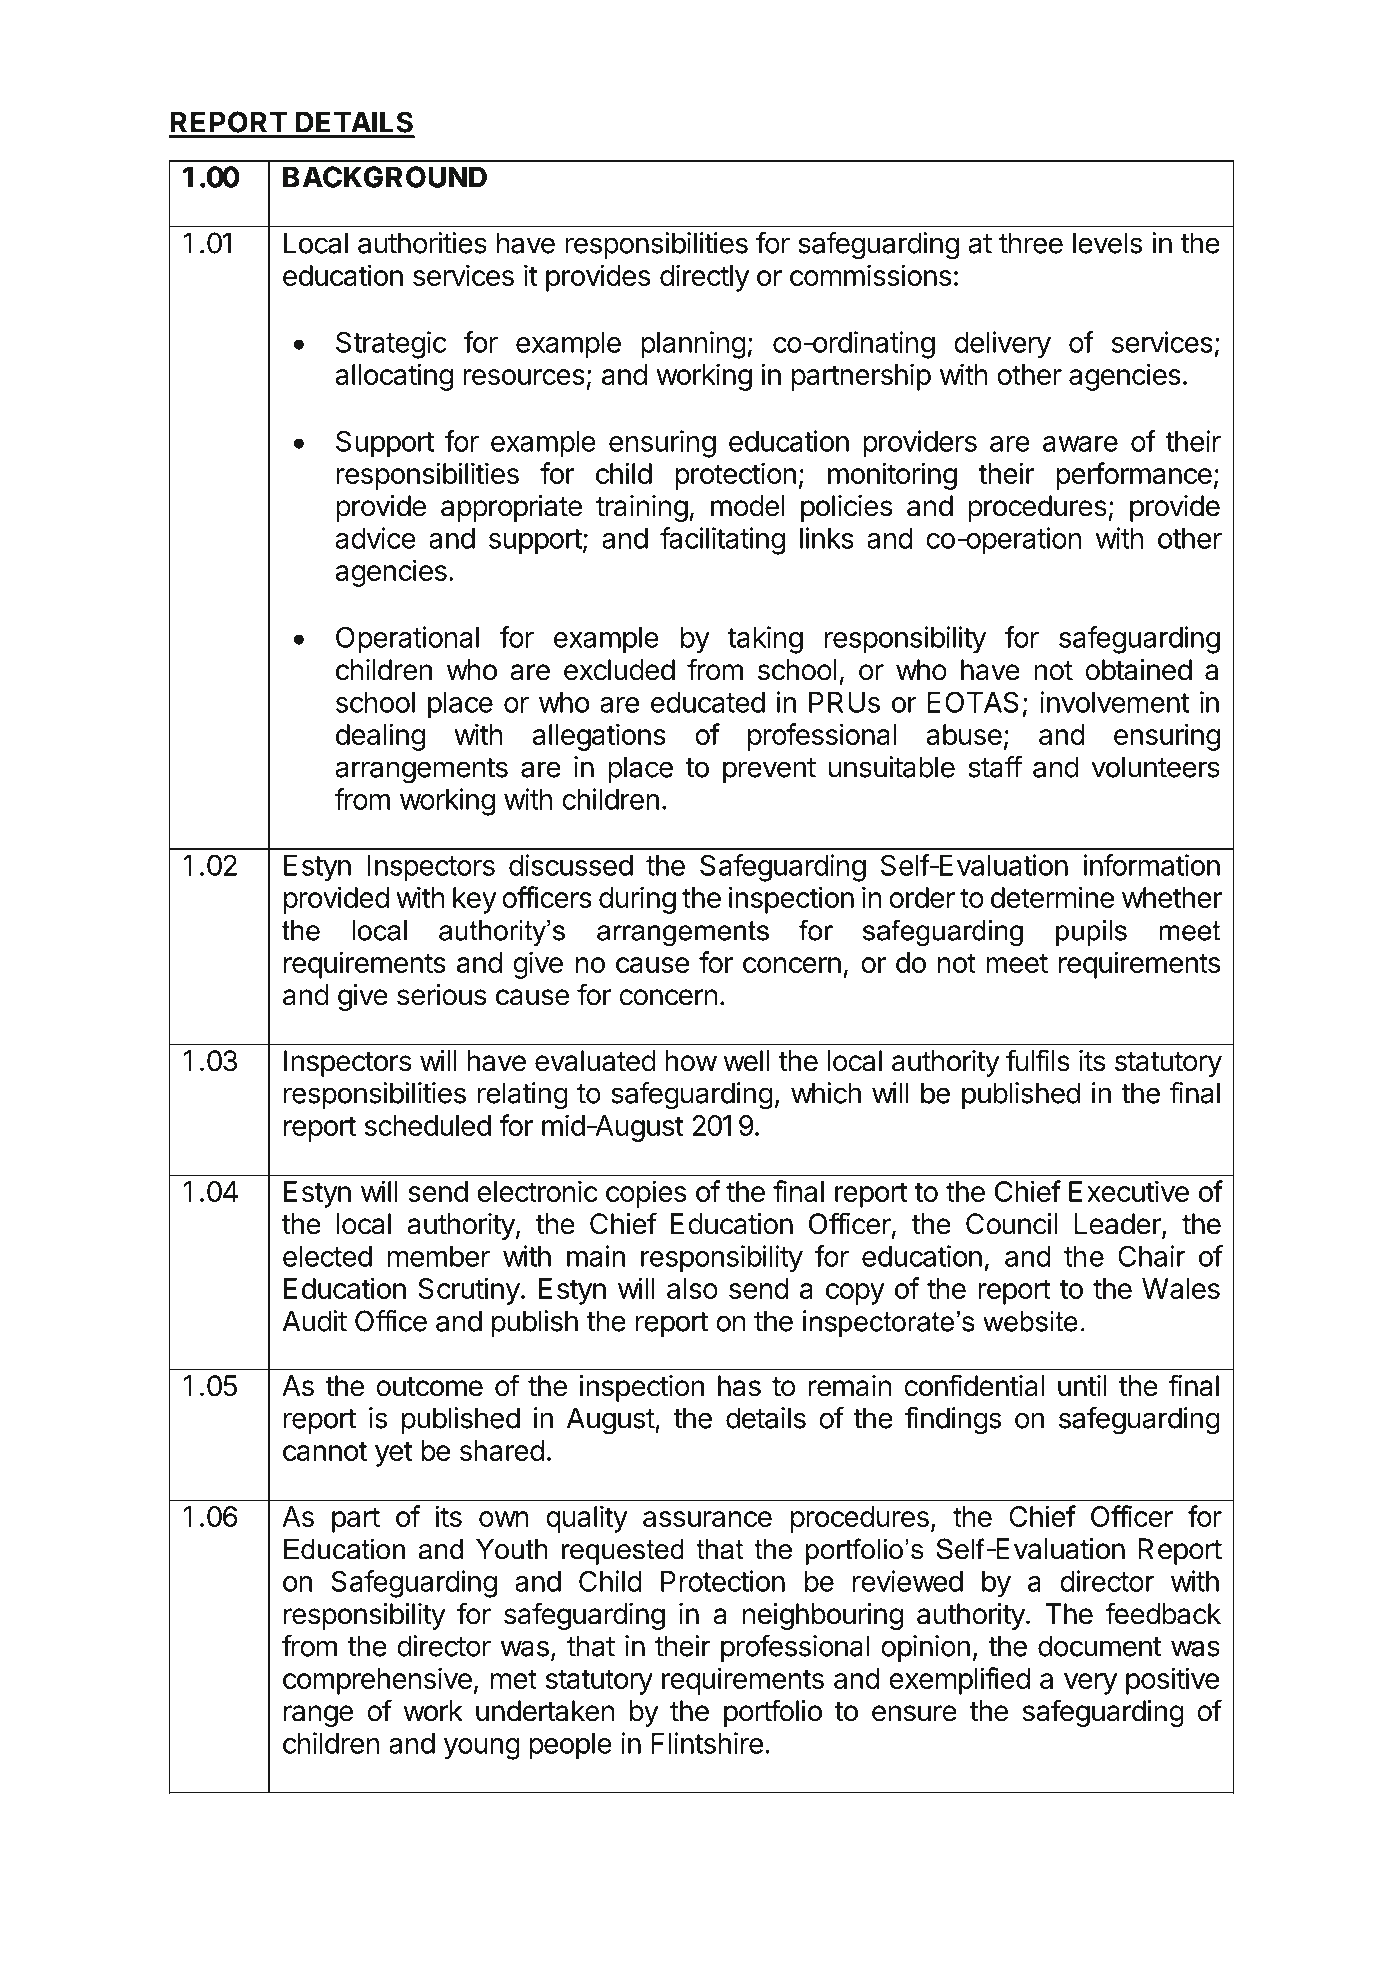 This screenshot has height=1976, width=1397. Describe the element at coordinates (769, 770) in the screenshot. I see `prevent` at that location.
